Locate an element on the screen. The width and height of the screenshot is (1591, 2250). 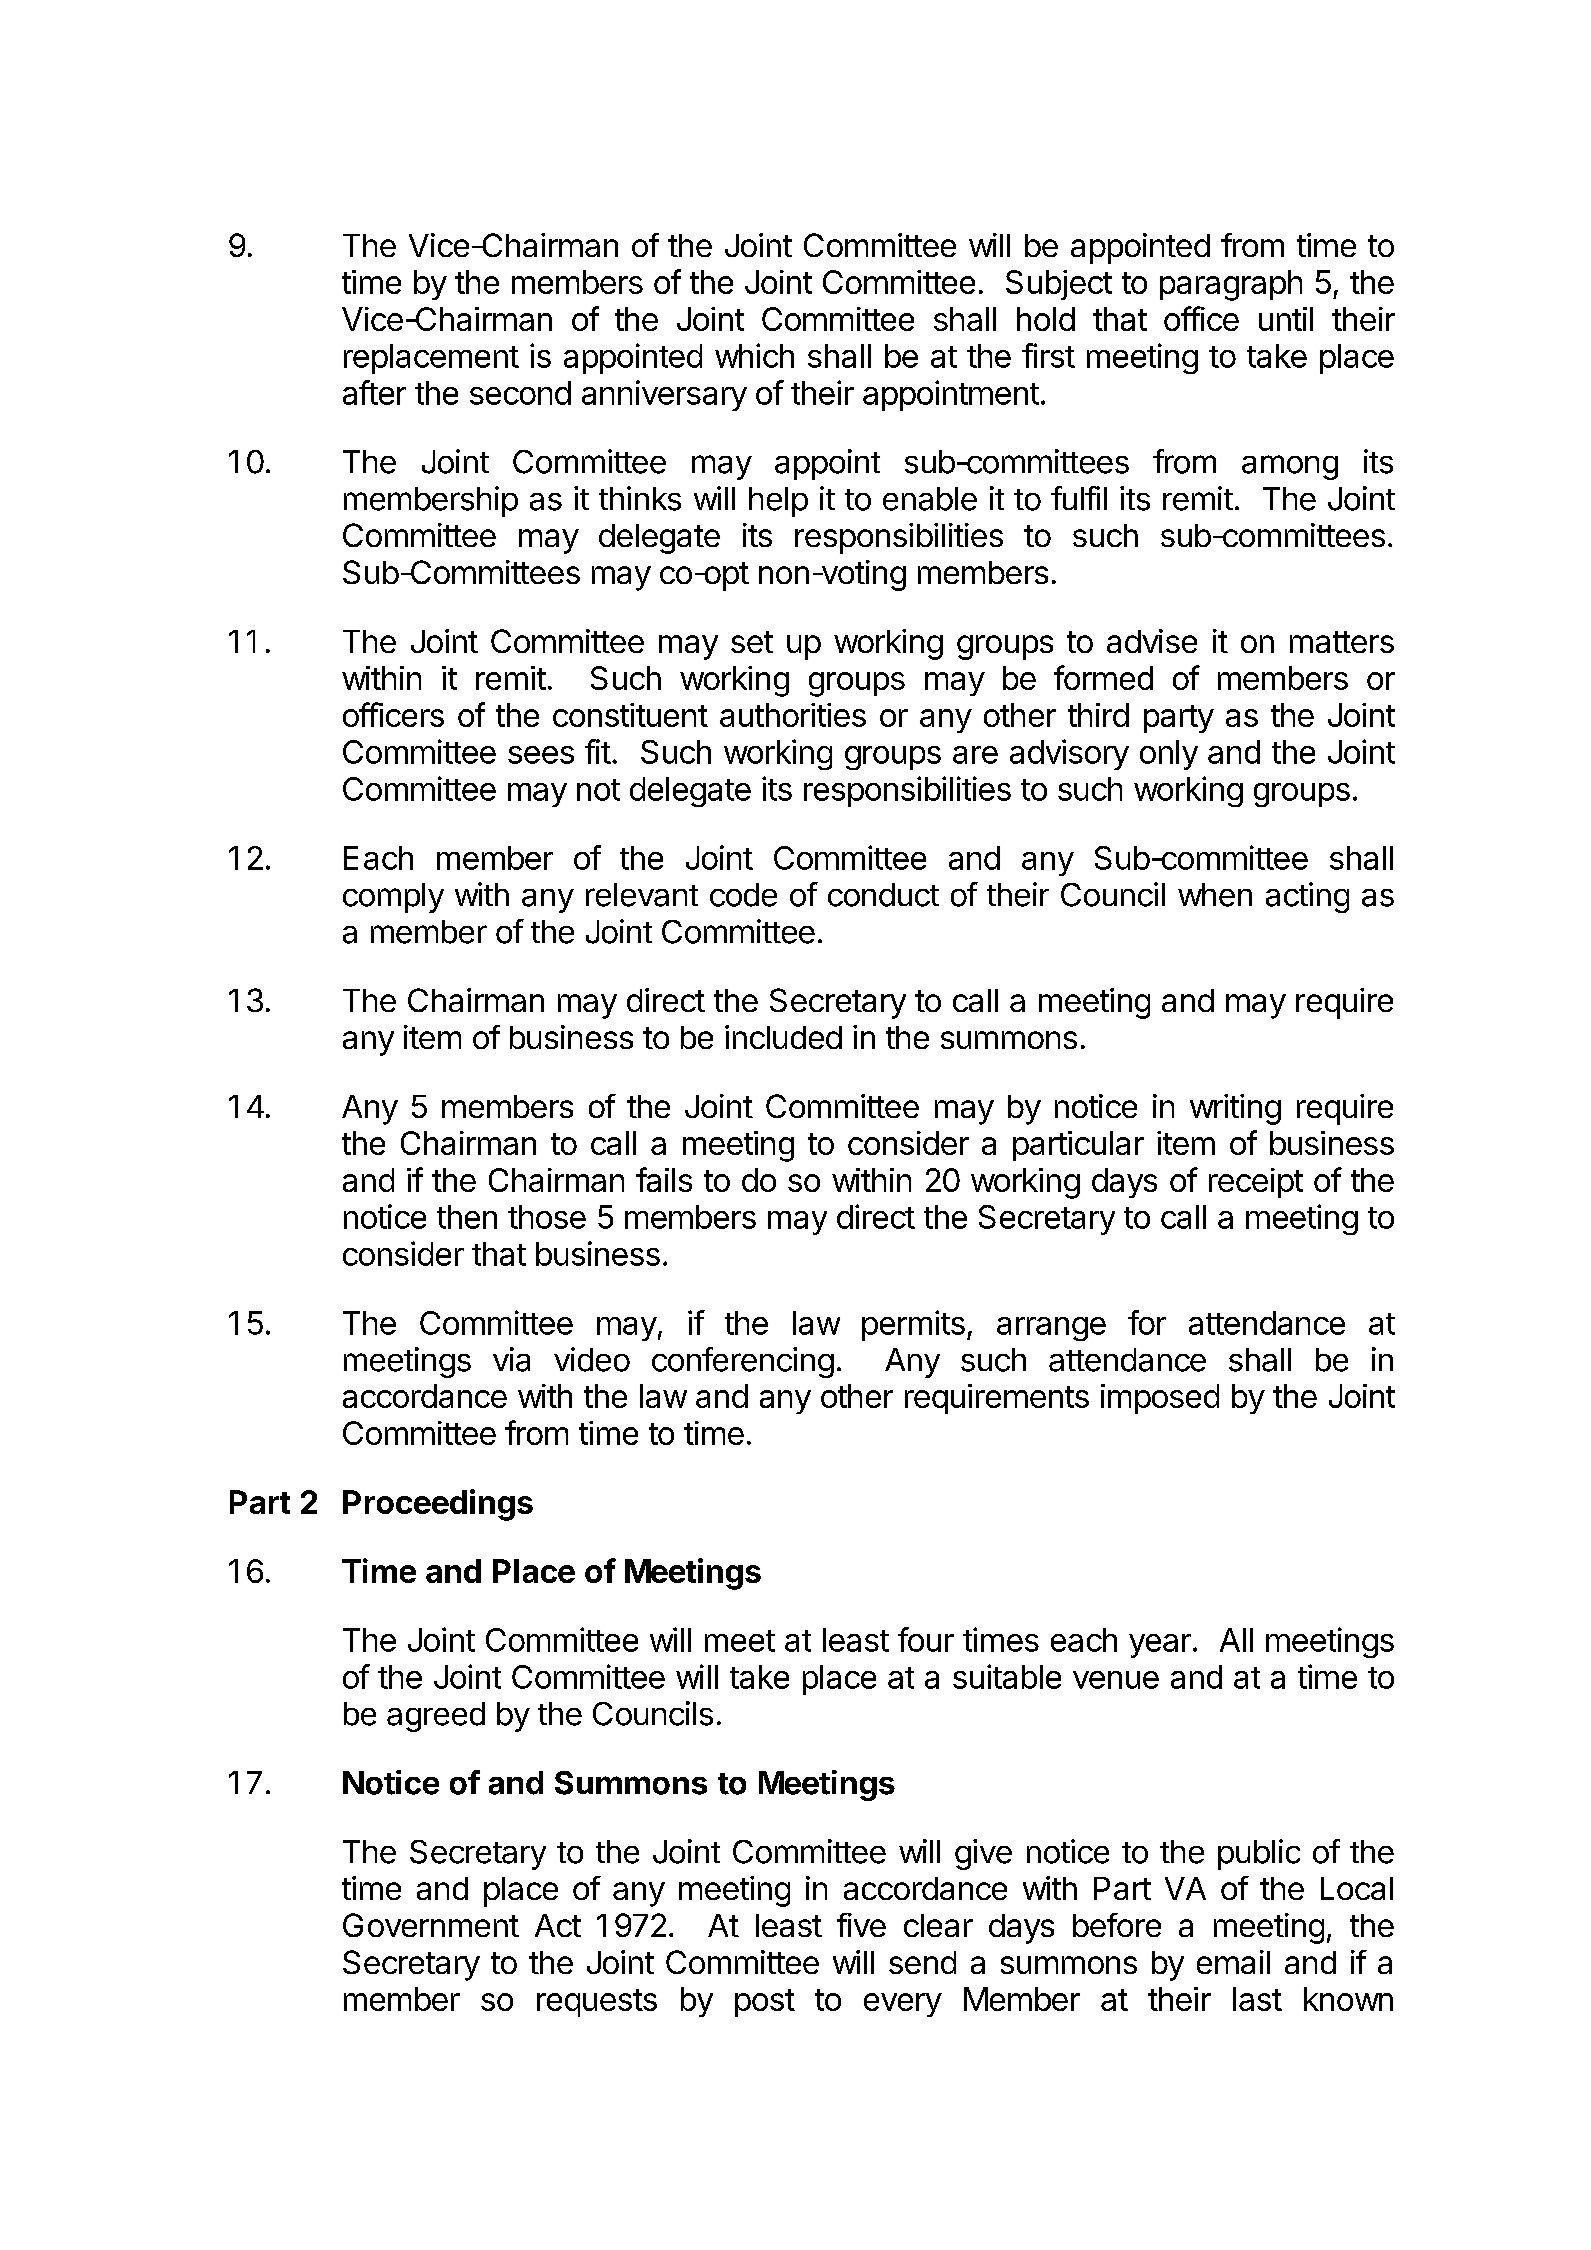
five is located at coordinates (861, 1925).
